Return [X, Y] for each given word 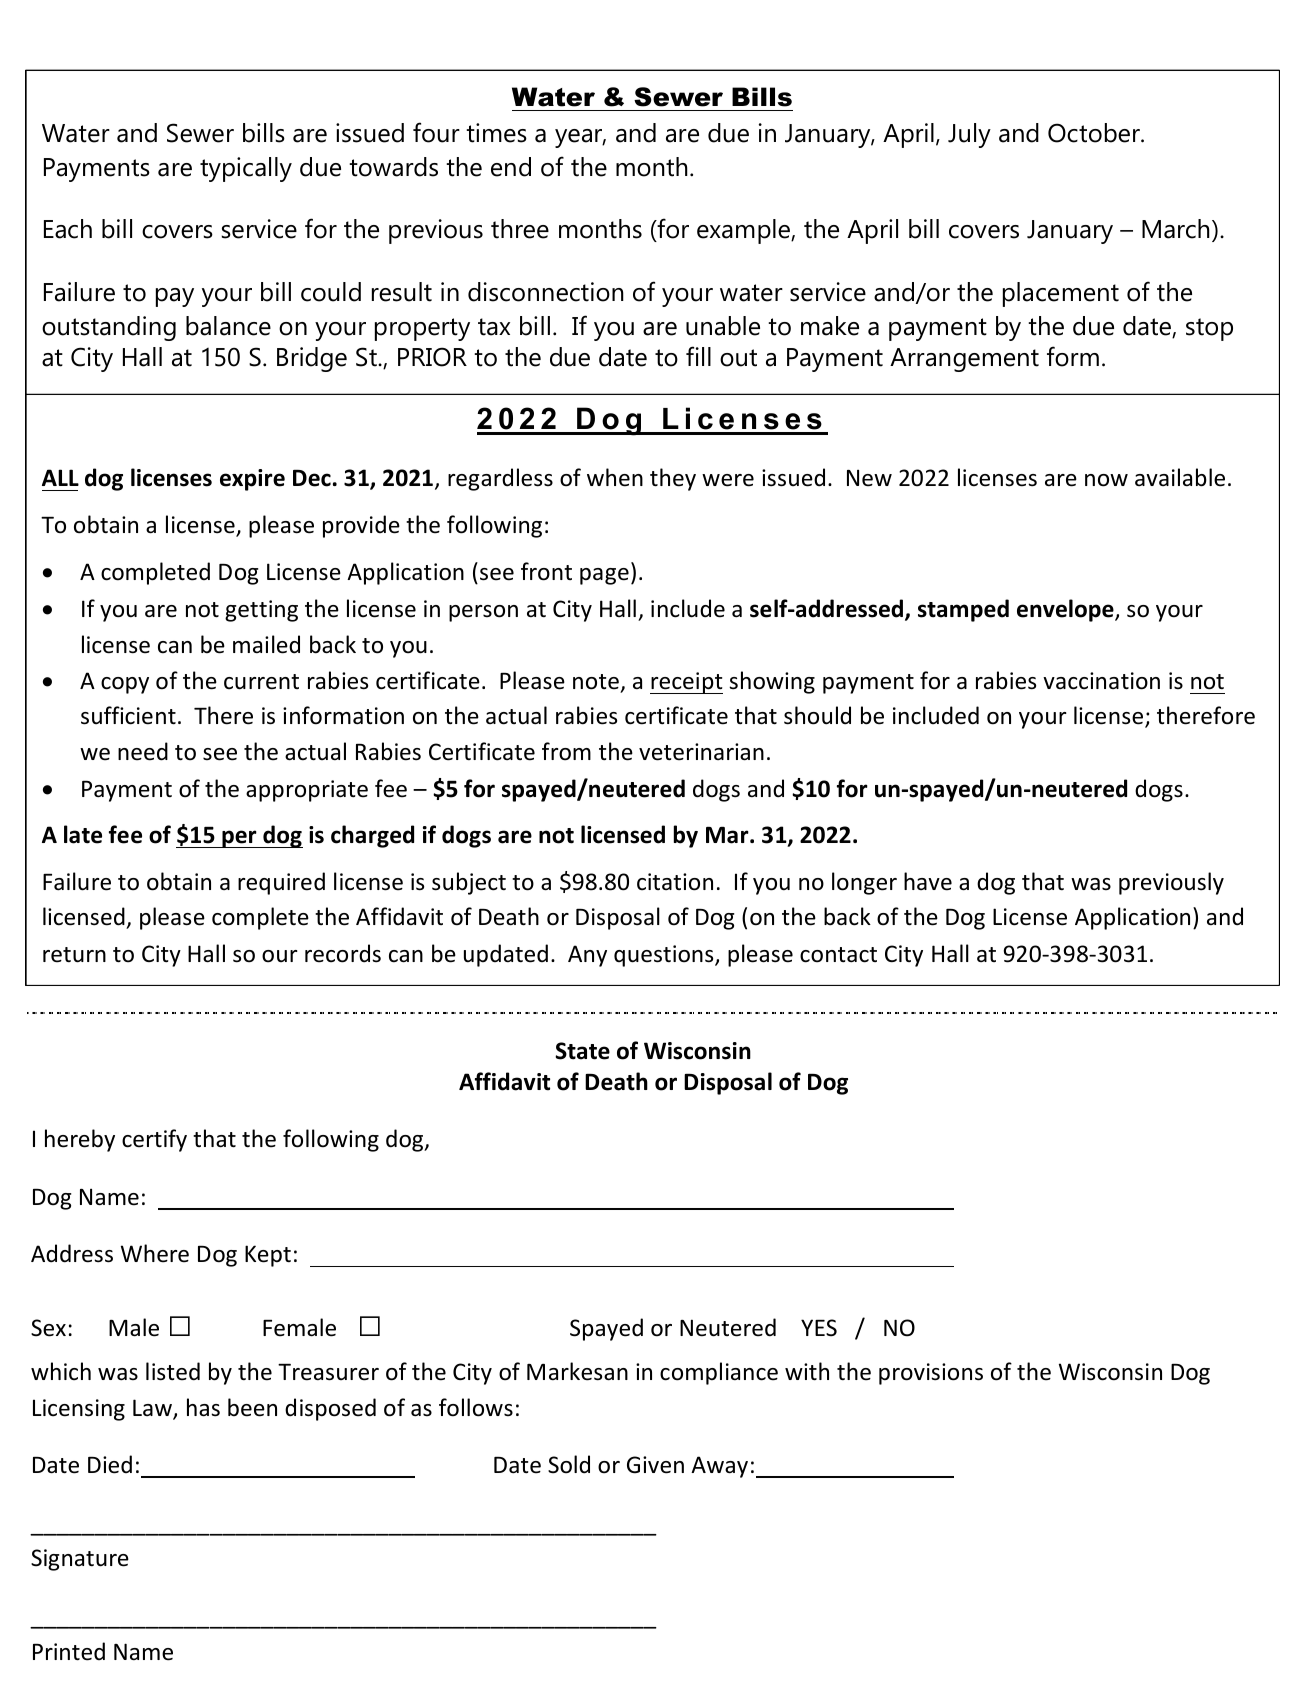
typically [246, 169]
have [928, 881]
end [511, 167]
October [1095, 133]
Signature [80, 1560]
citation [675, 882]
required [281, 883]
